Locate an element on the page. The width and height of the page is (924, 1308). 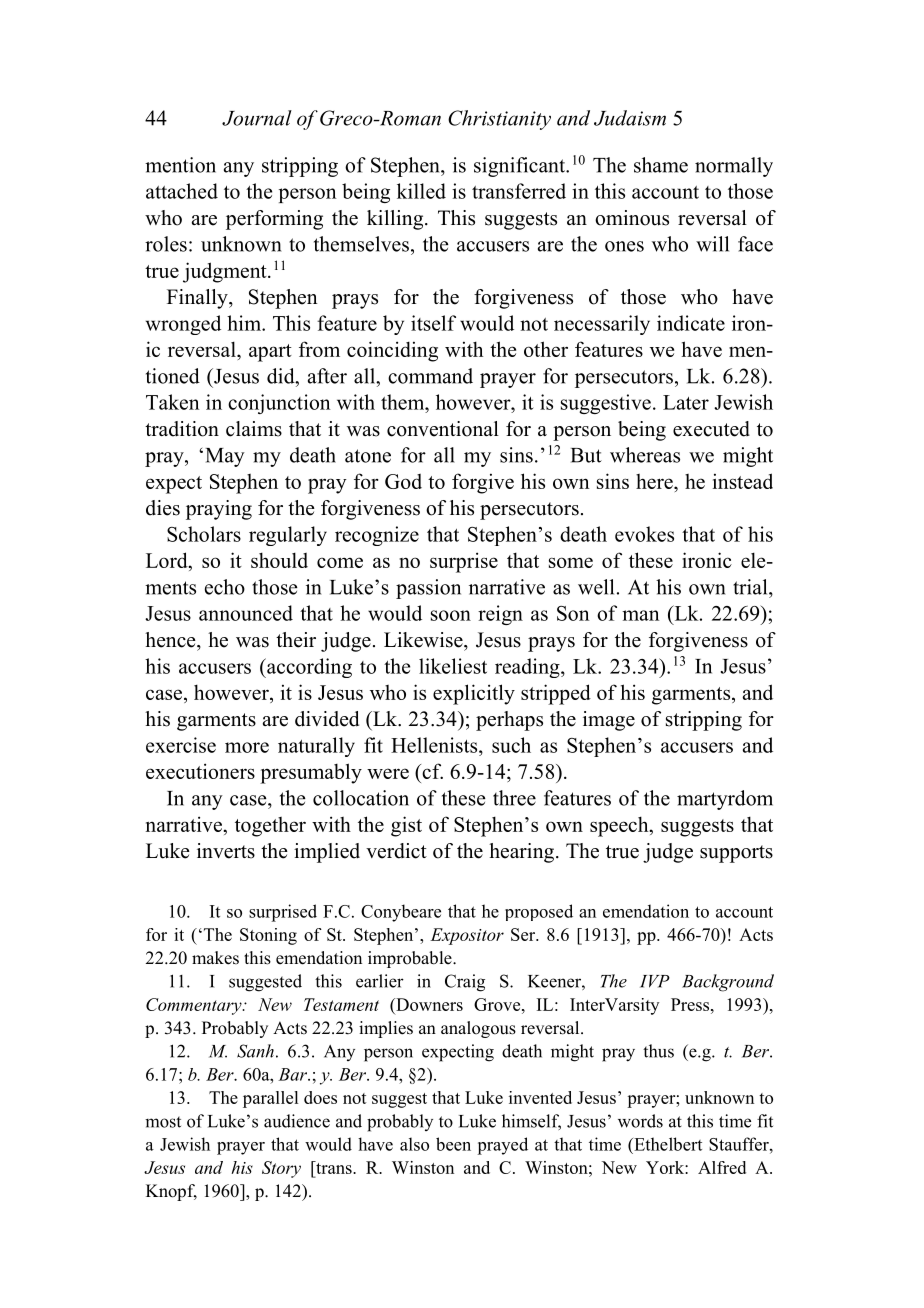
likeliest is located at coordinates (453, 666).
